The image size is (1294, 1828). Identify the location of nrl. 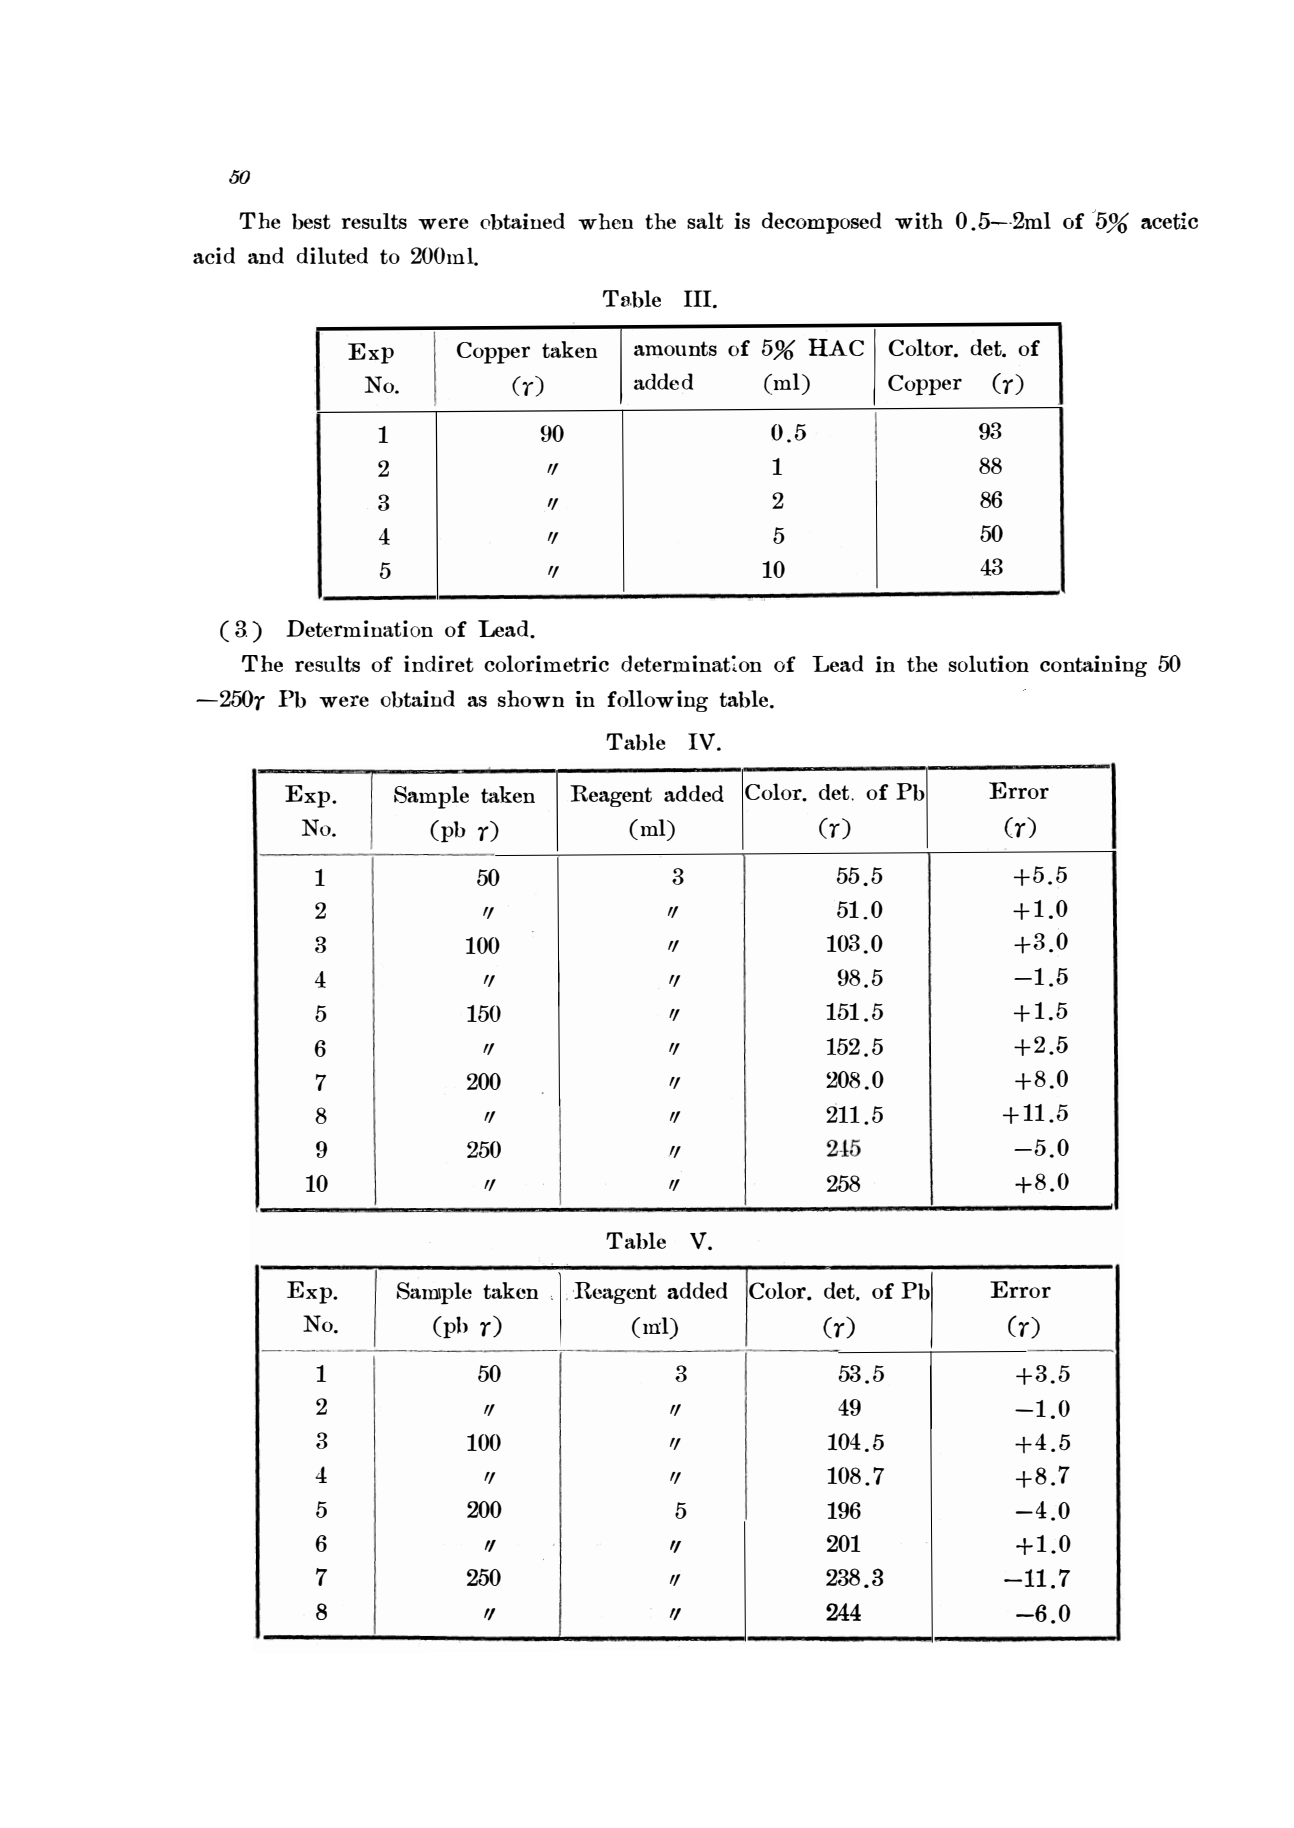
(657, 1325).
